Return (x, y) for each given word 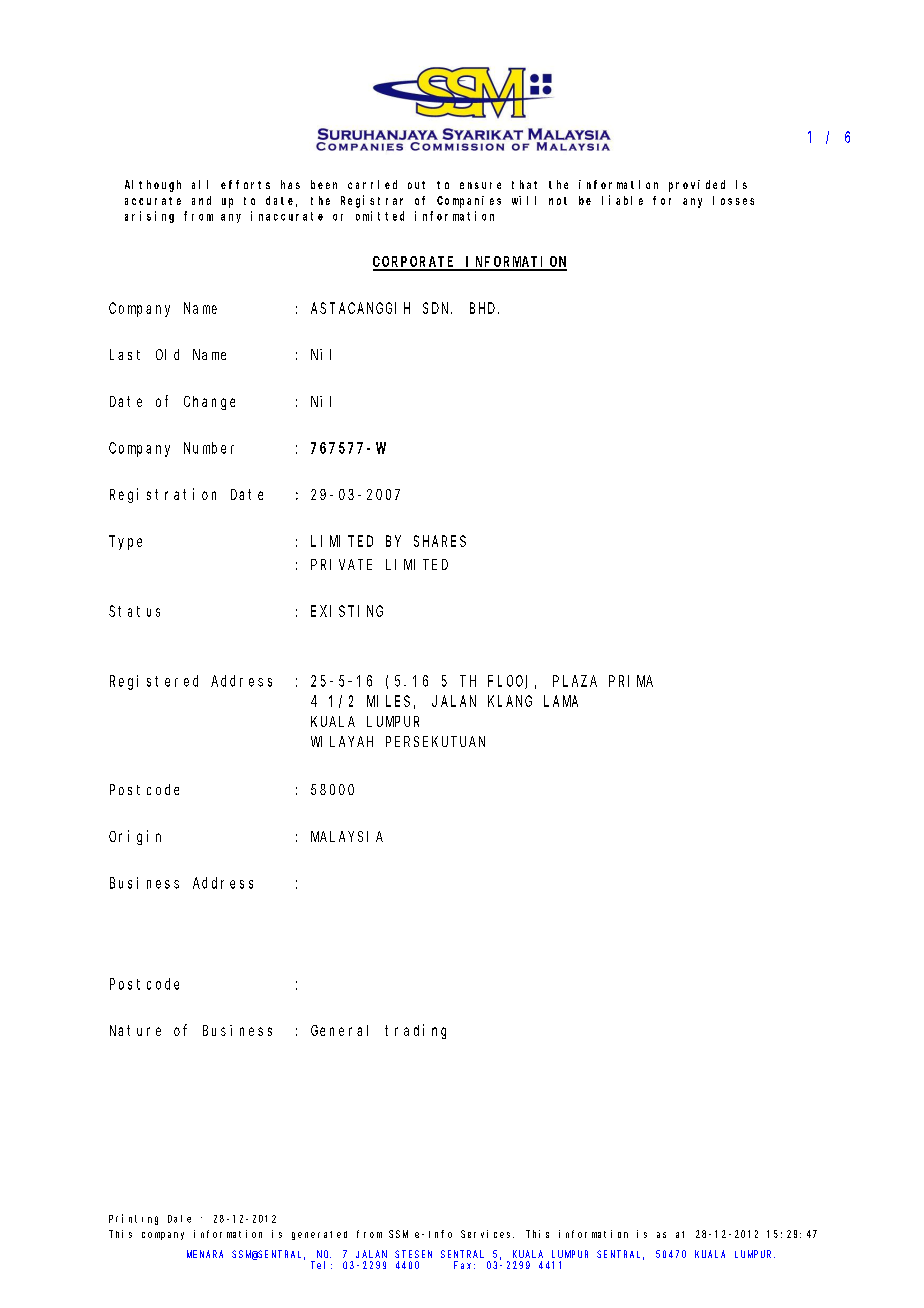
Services (487, 1234)
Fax (464, 1265)
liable (622, 200)
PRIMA (631, 681)
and (201, 200)
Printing (133, 1219)
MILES (388, 701)
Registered (154, 682)
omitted (380, 216)
